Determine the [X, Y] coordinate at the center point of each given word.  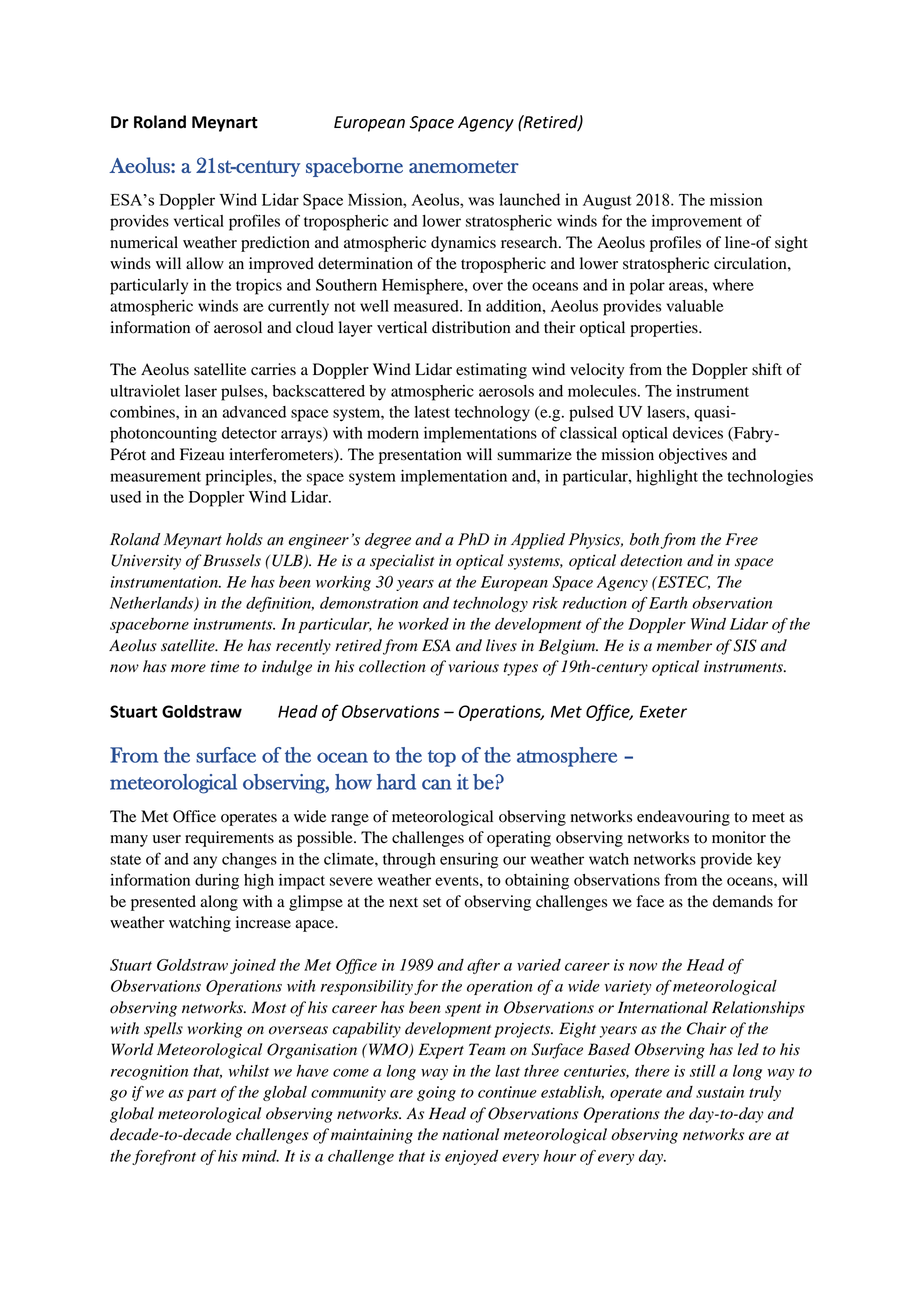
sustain [720, 1092]
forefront [164, 1157]
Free [741, 539]
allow [205, 263]
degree [388, 541]
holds [244, 539]
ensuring [469, 861]
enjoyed [471, 1157]
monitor [739, 837]
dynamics [463, 244]
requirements [229, 839]
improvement [697, 223]
